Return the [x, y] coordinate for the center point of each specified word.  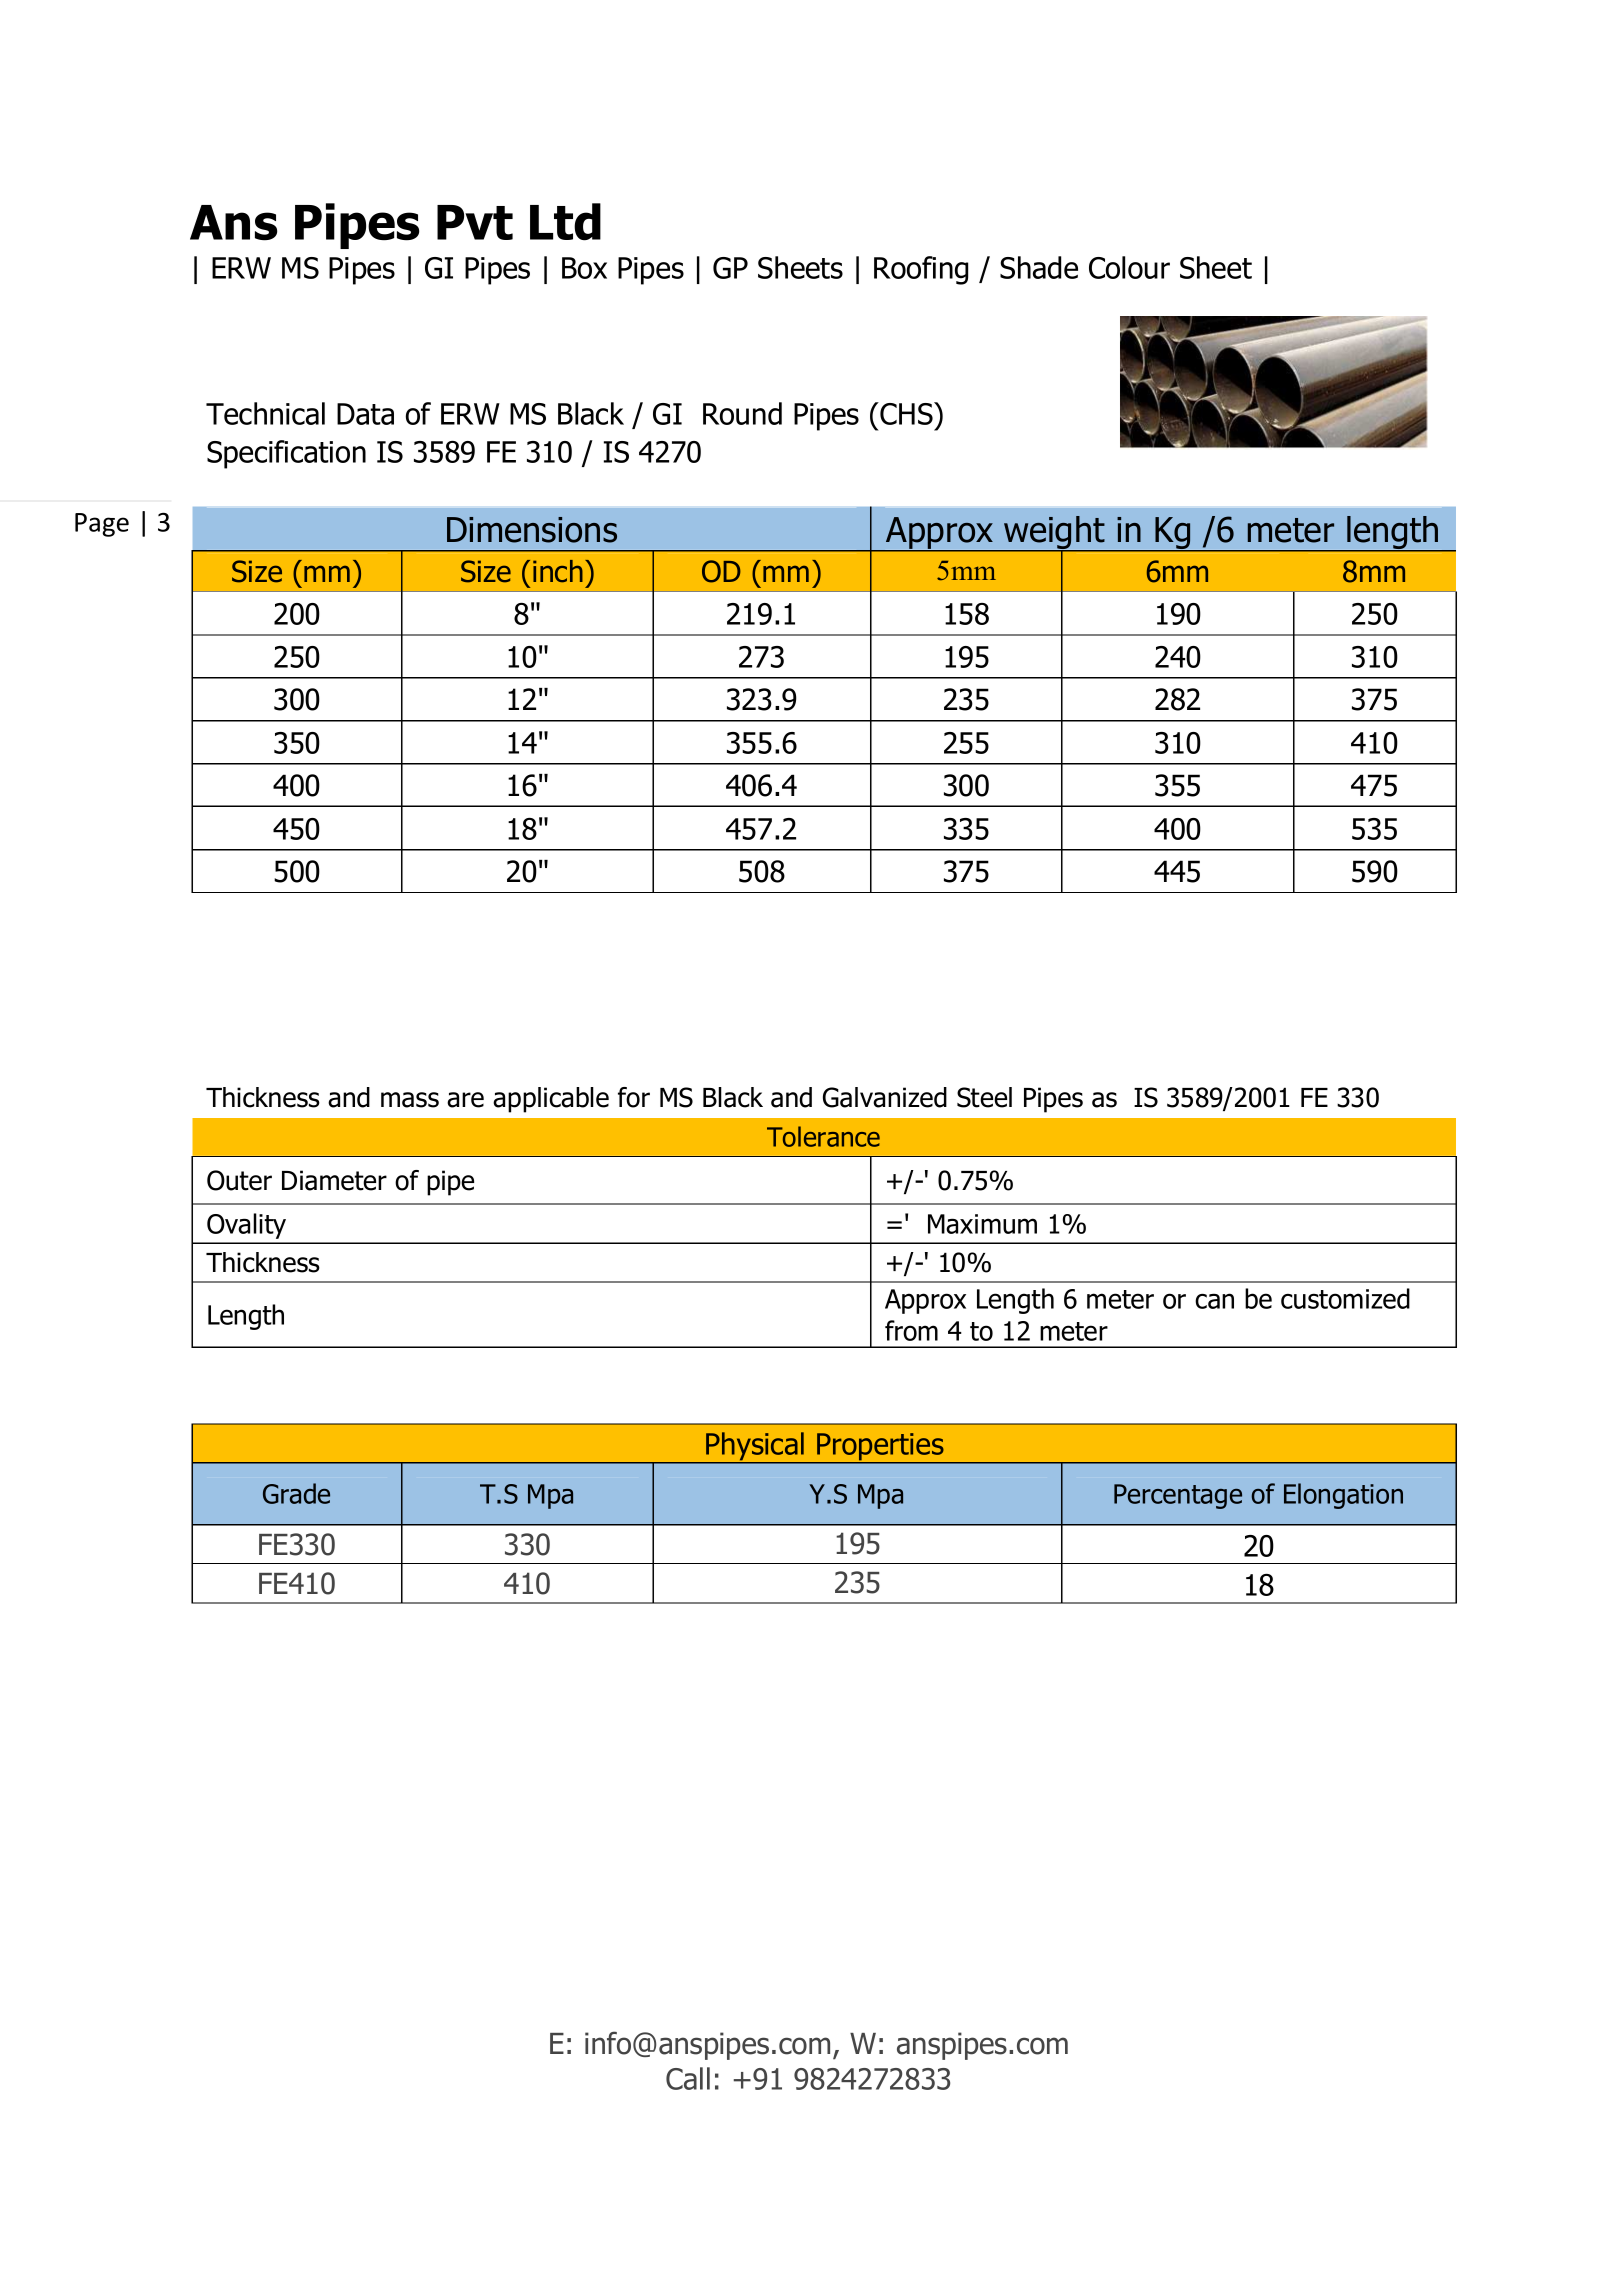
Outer [239, 1180]
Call [688, 2078]
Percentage [1178, 1496]
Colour [1129, 267]
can [1214, 1301]
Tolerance [823, 1136]
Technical [265, 413]
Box [584, 268]
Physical [755, 1447]
